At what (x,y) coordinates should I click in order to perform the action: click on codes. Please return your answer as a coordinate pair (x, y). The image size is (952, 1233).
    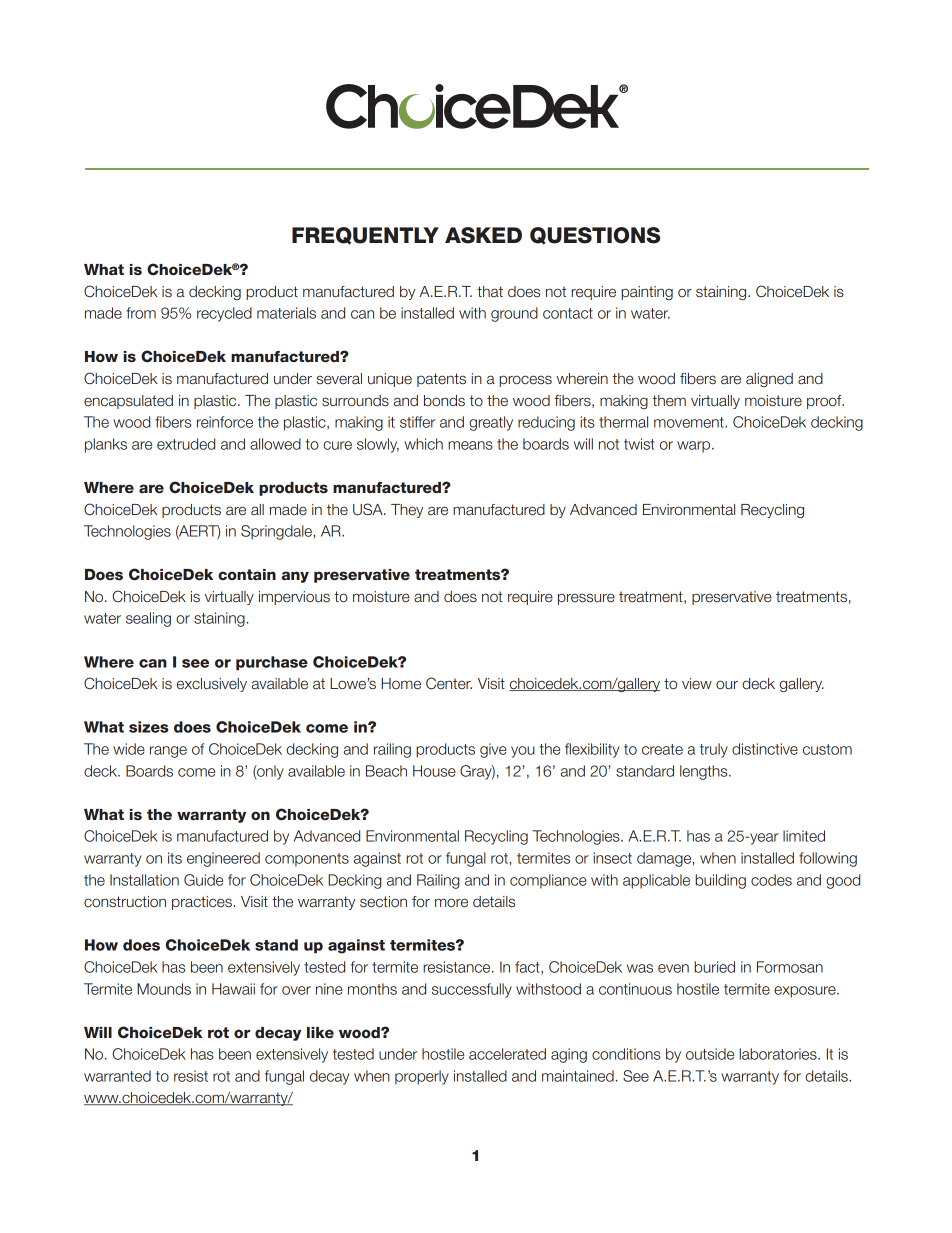
    Looking at the image, I should click on (771, 880).
